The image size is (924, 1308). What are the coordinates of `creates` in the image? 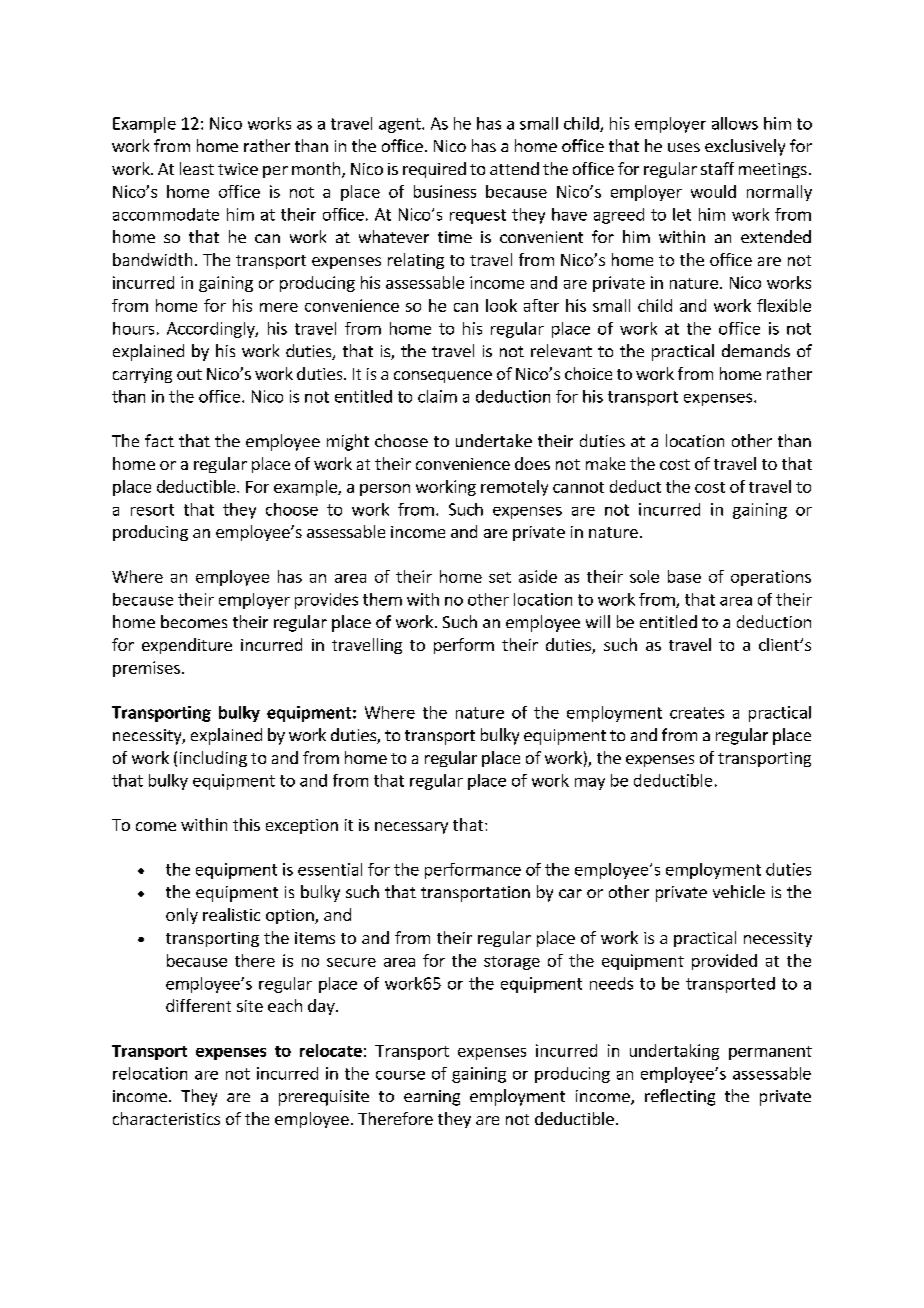 It's located at (697, 713).
